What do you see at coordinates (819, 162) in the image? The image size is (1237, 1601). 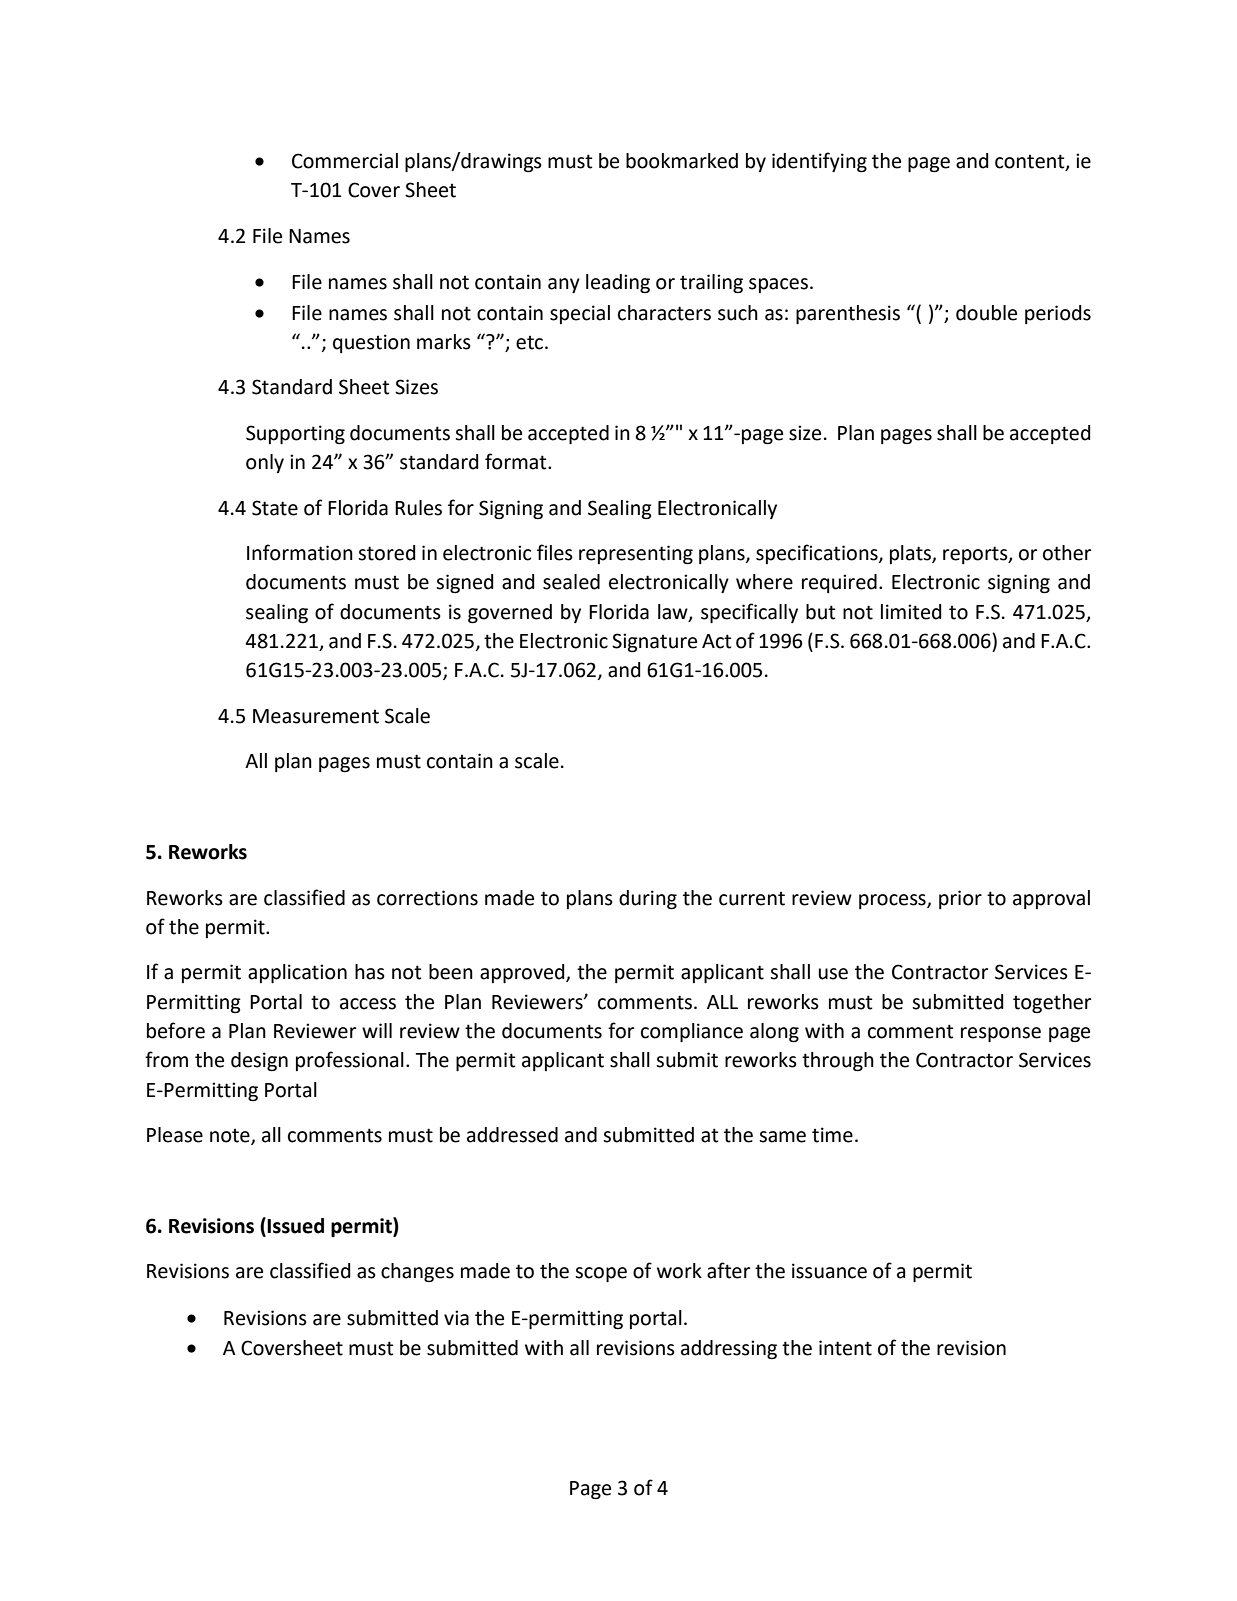 I see `identifying` at bounding box center [819, 162].
